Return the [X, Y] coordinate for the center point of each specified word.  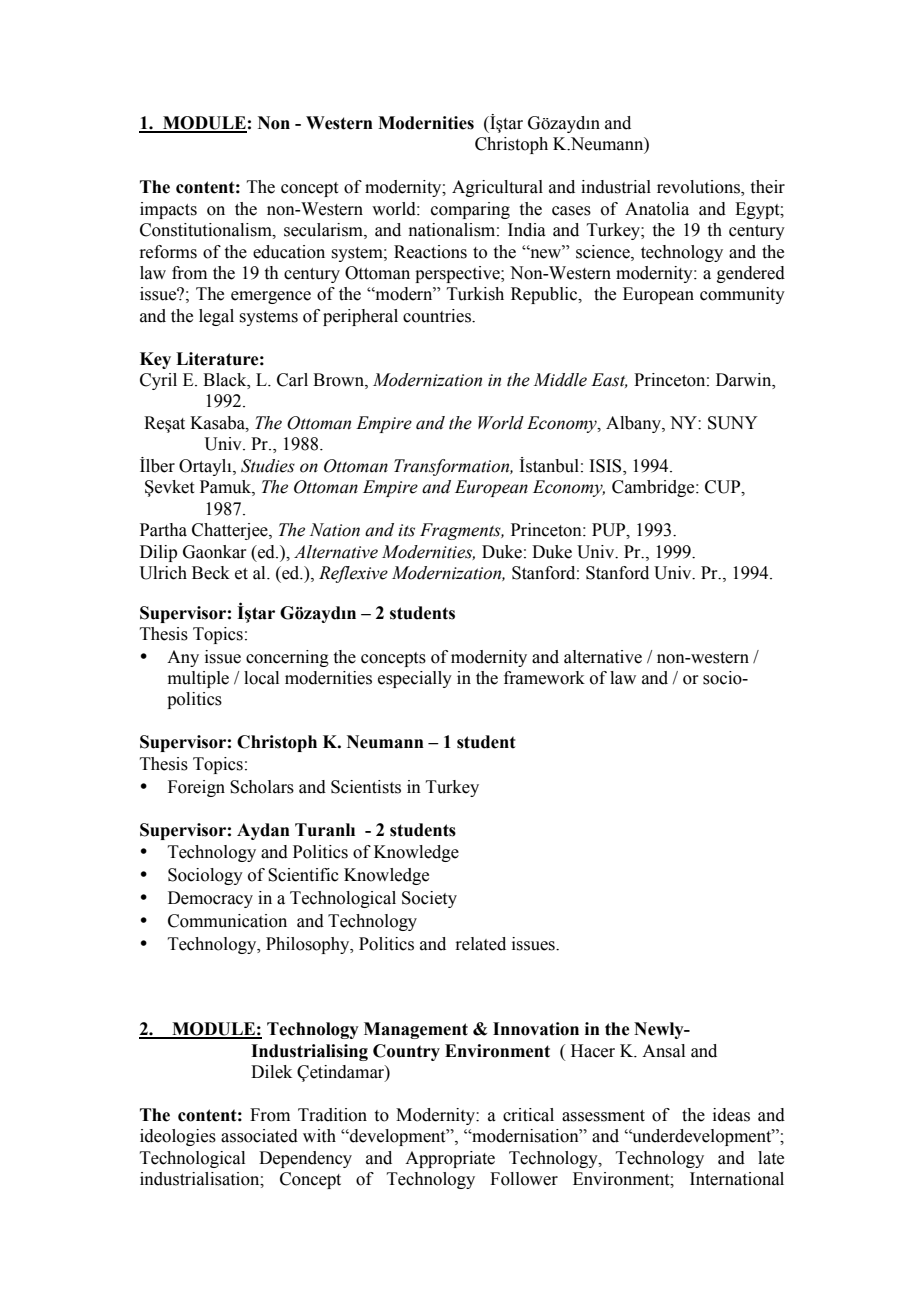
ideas [731, 1115]
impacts [168, 210]
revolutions [699, 188]
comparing [470, 210]
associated [259, 1136]
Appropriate [450, 1159]
